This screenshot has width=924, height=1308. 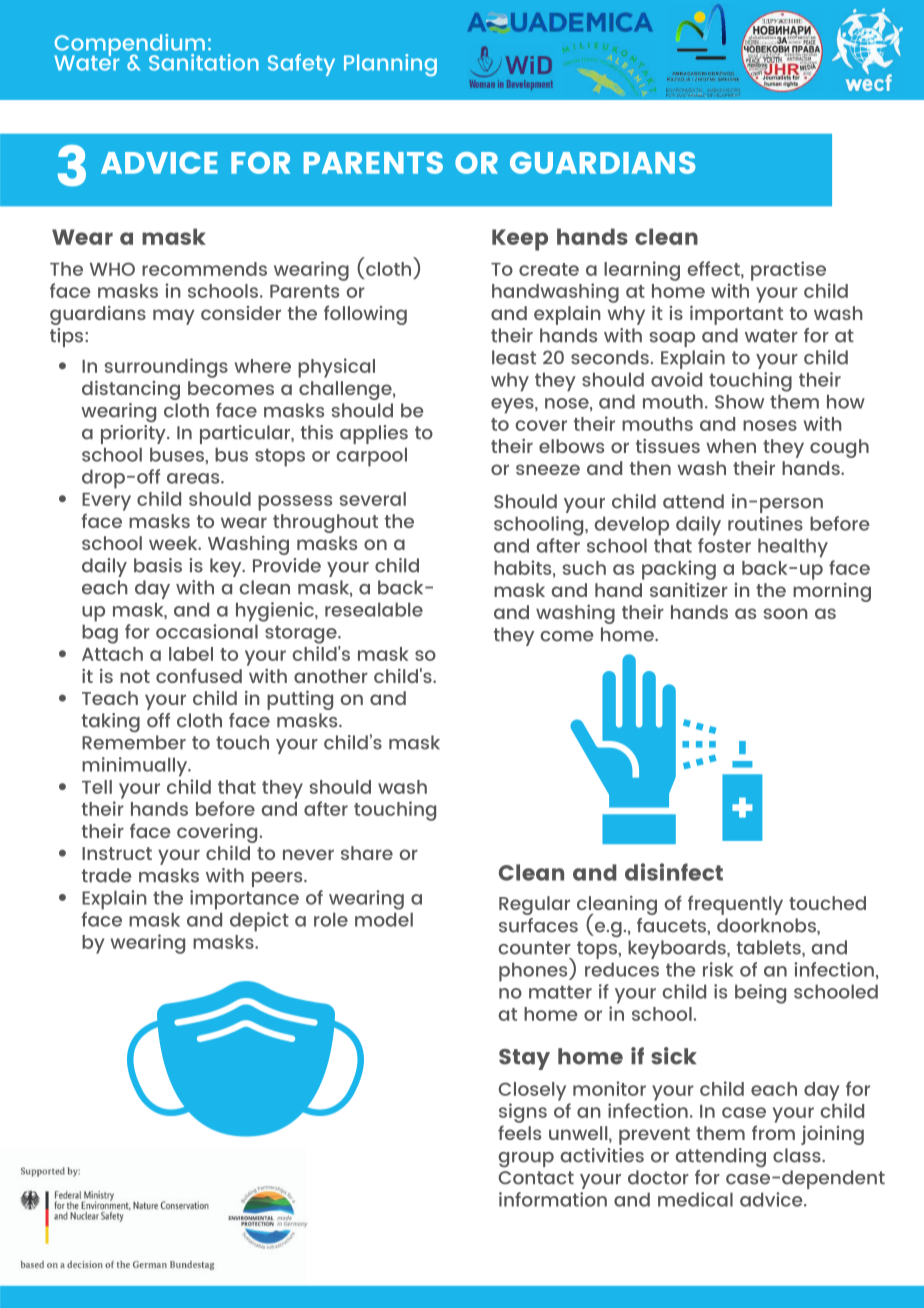 I want to click on model, so click(x=384, y=919).
